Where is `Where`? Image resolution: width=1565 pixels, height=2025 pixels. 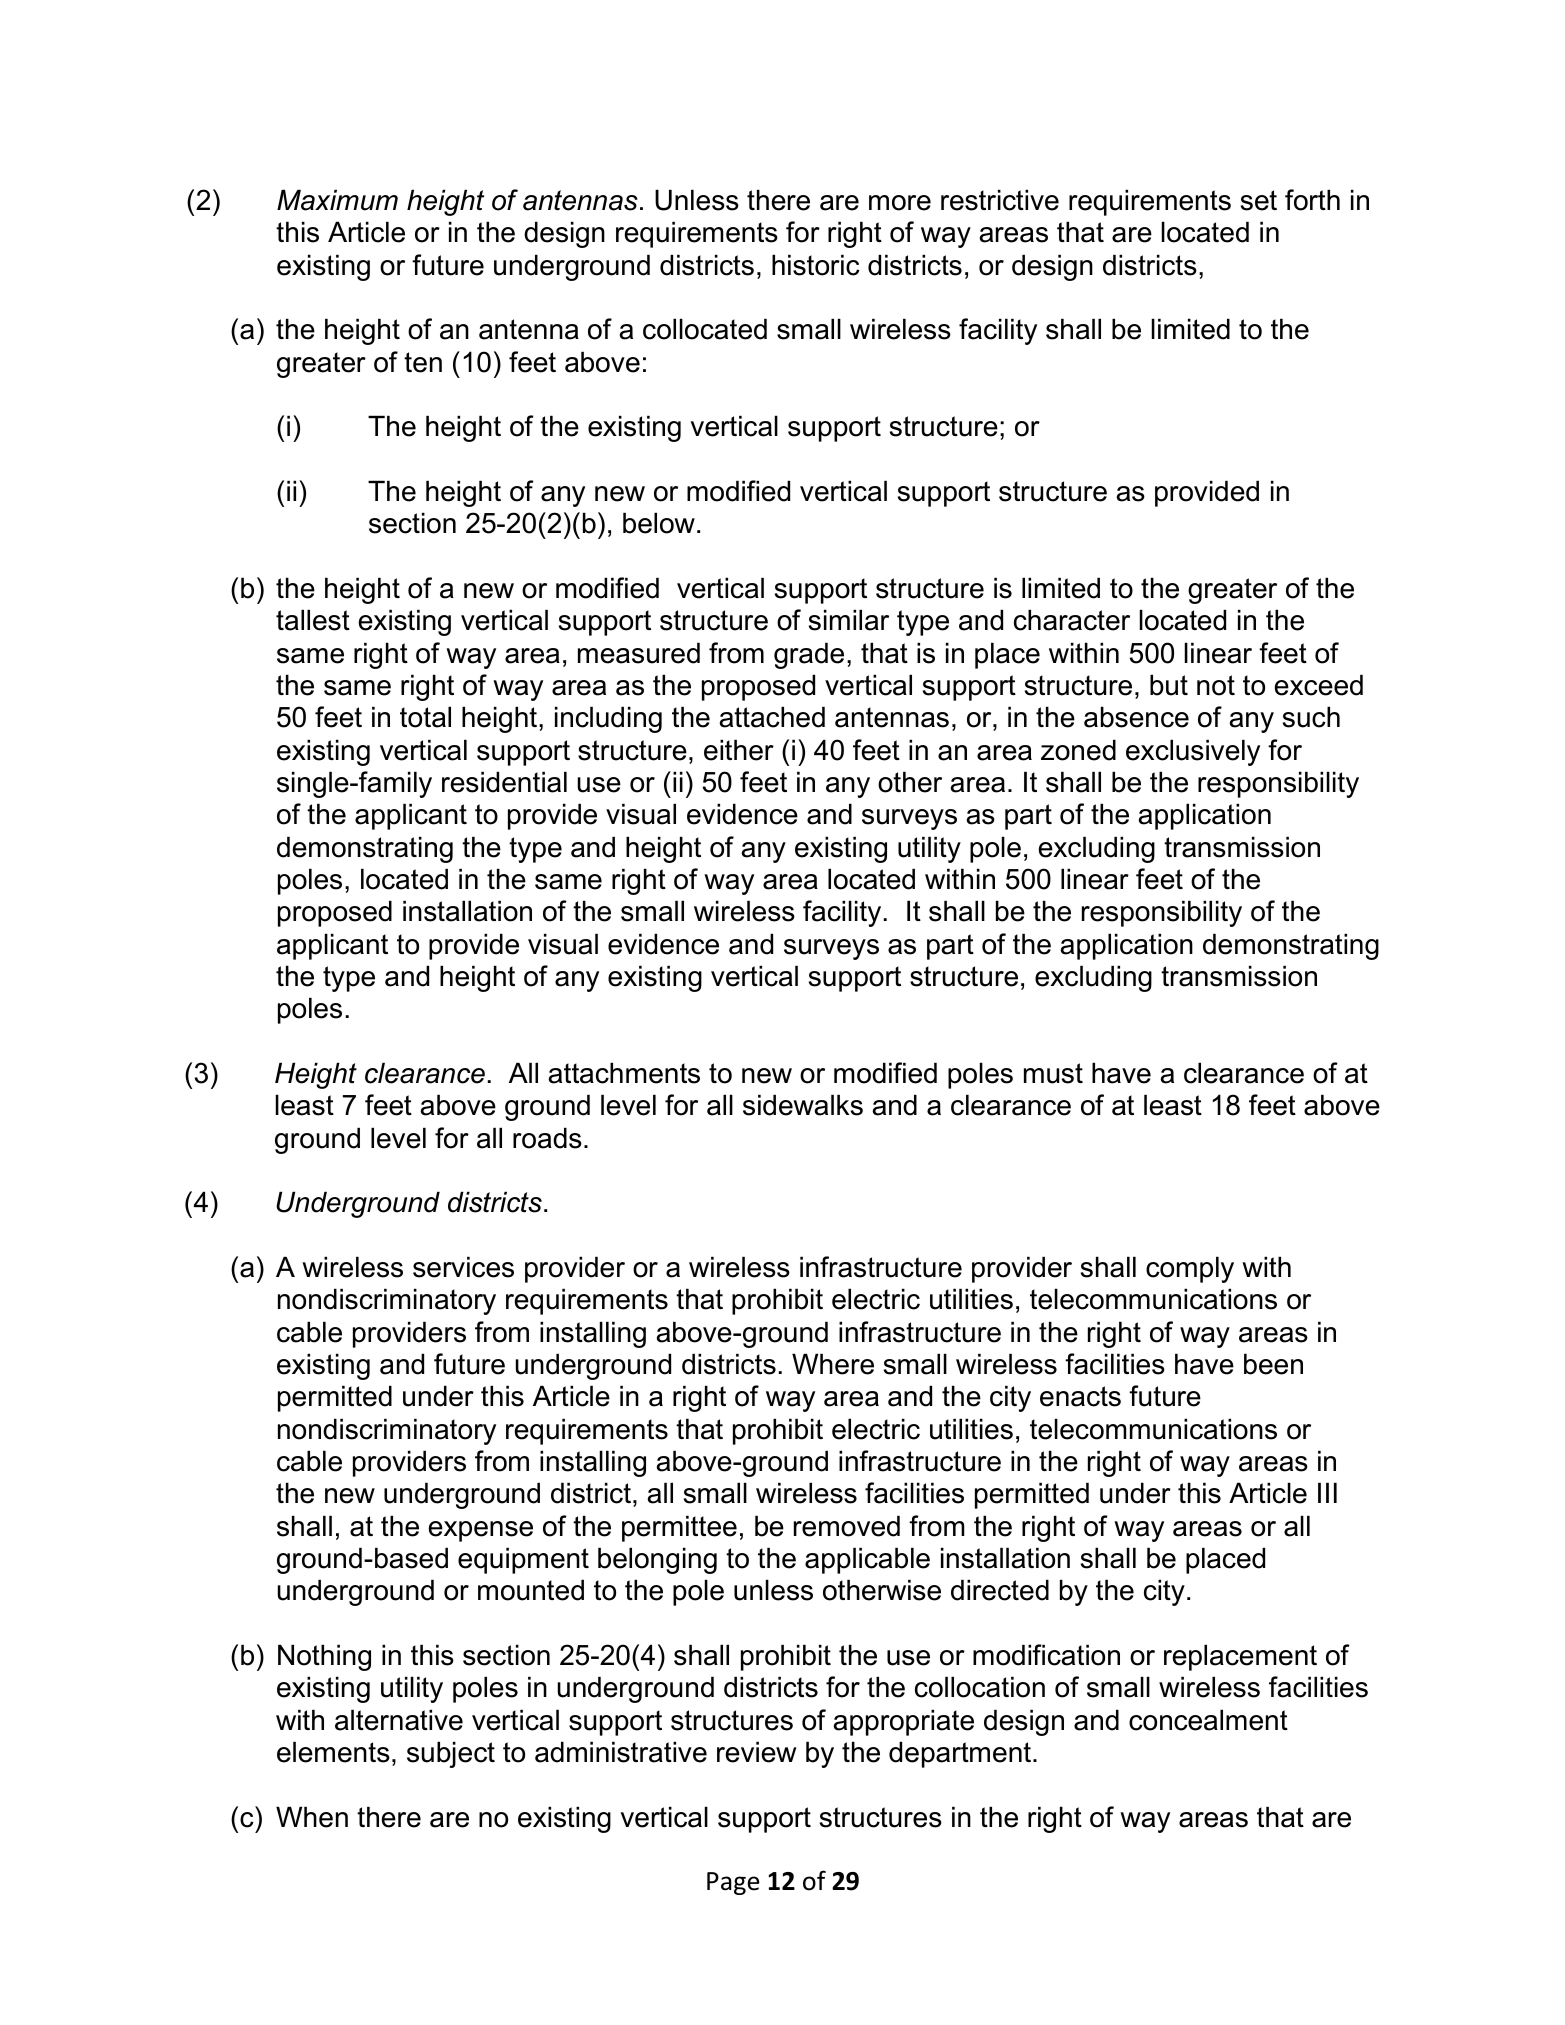 Where is located at coordinates (833, 1364).
